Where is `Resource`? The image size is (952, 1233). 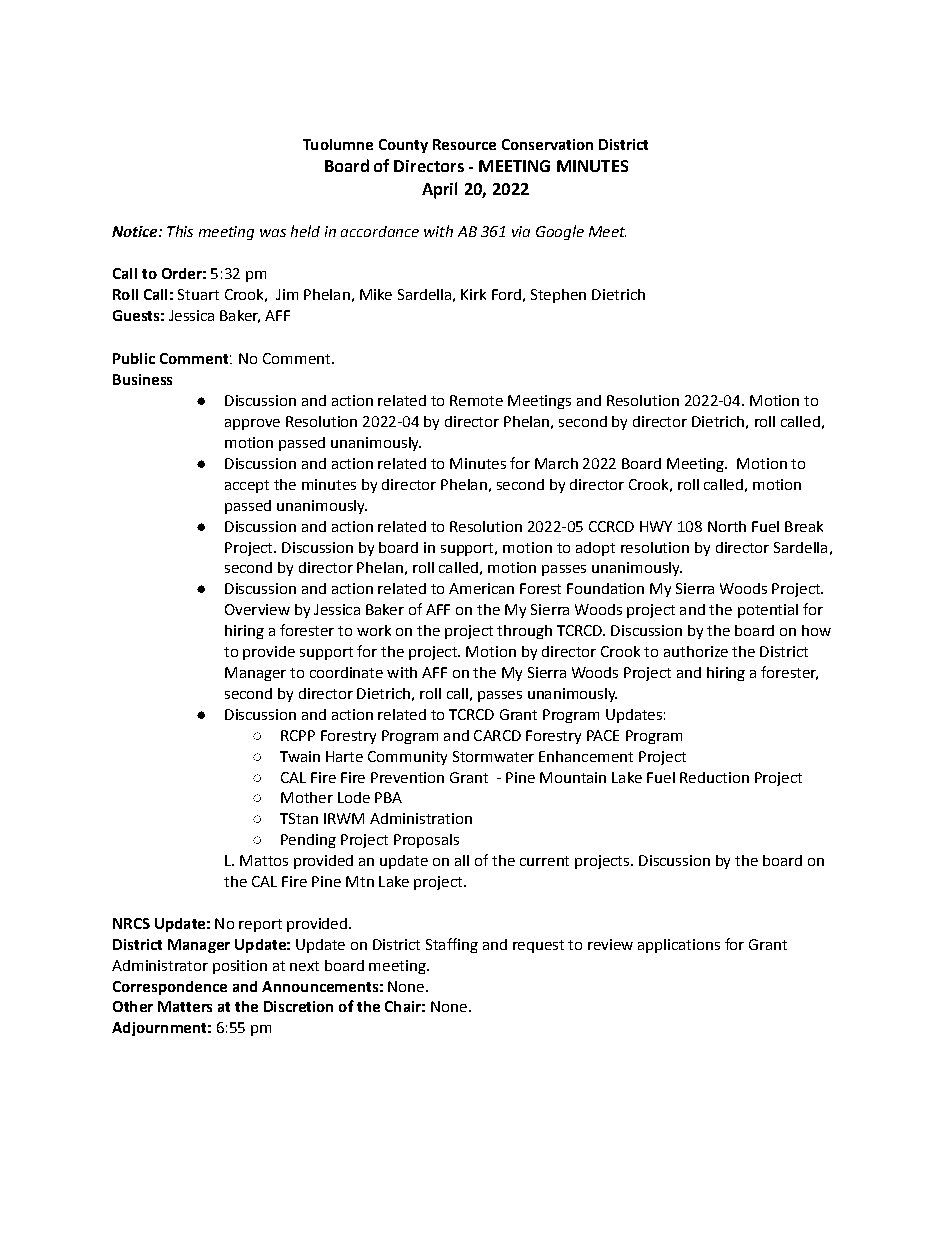 Resource is located at coordinates (464, 144).
